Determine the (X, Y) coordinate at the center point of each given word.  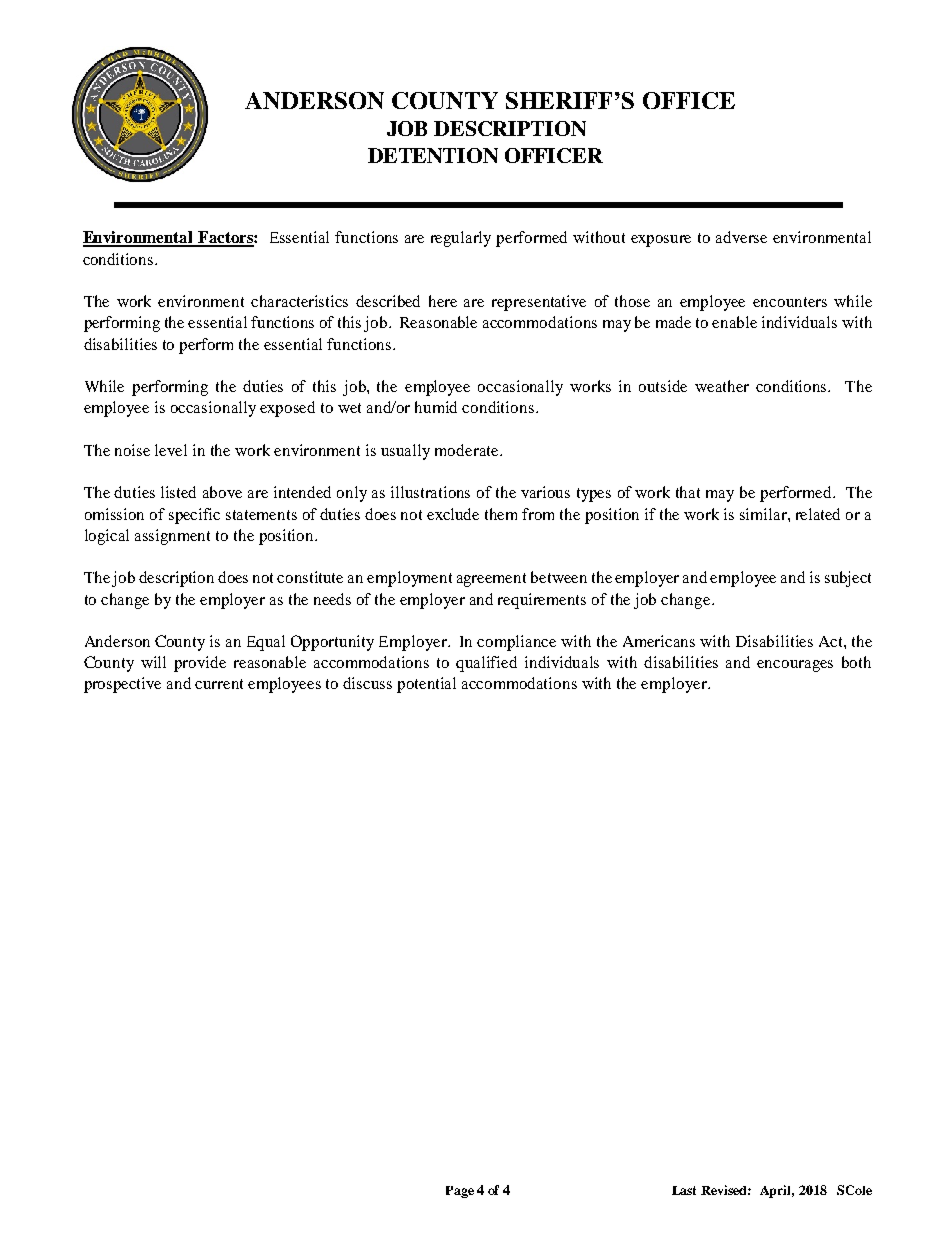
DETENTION (433, 155)
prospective (122, 685)
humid (436, 407)
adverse (741, 237)
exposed (287, 409)
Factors (225, 238)
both (856, 662)
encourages (795, 666)
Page (460, 1192)
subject (848, 579)
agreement (491, 580)
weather (722, 386)
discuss (367, 683)
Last (684, 1190)
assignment (172, 537)
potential (426, 685)
